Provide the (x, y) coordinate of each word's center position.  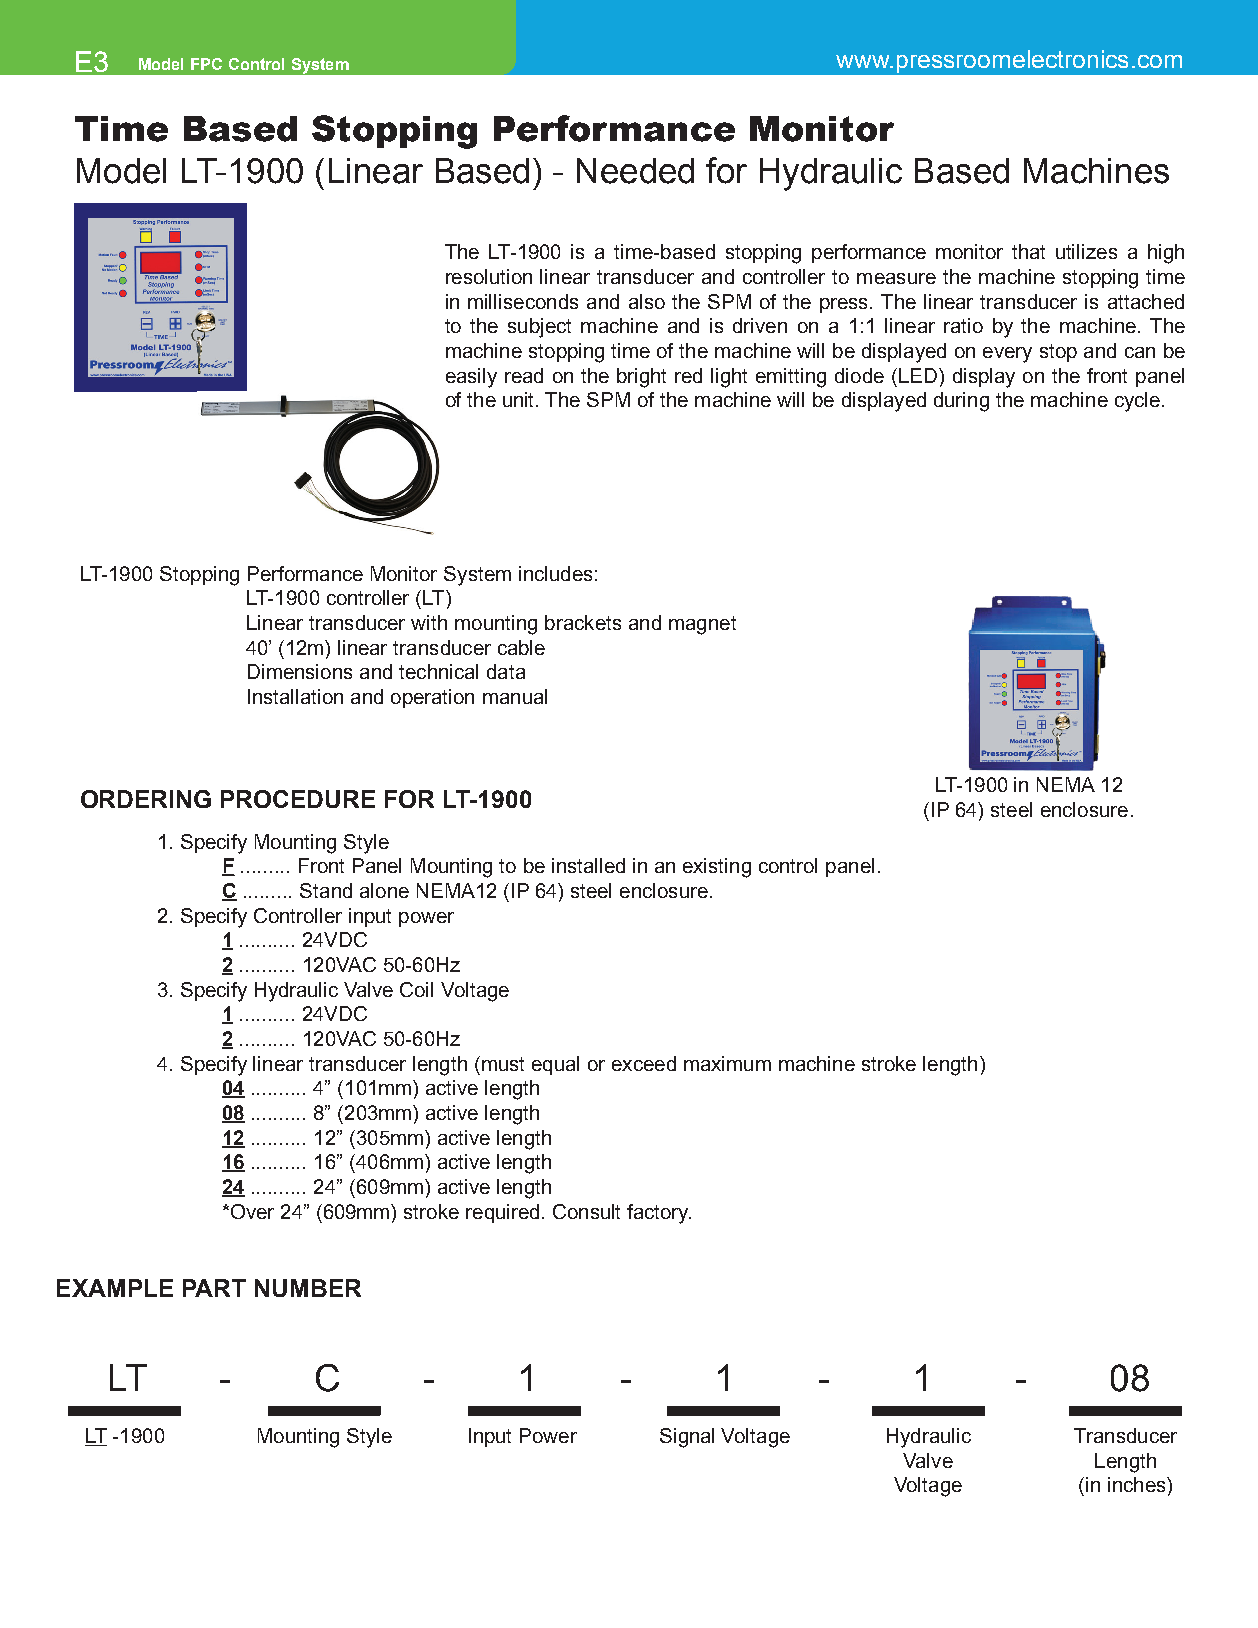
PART (214, 1288)
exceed (644, 1063)
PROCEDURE (298, 799)
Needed (635, 171)
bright (641, 378)
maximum (727, 1063)
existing (717, 868)
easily (471, 378)
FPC (206, 64)
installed (588, 865)
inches (1138, 1484)
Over (252, 1211)
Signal (687, 1438)
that (1028, 251)
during (961, 402)
